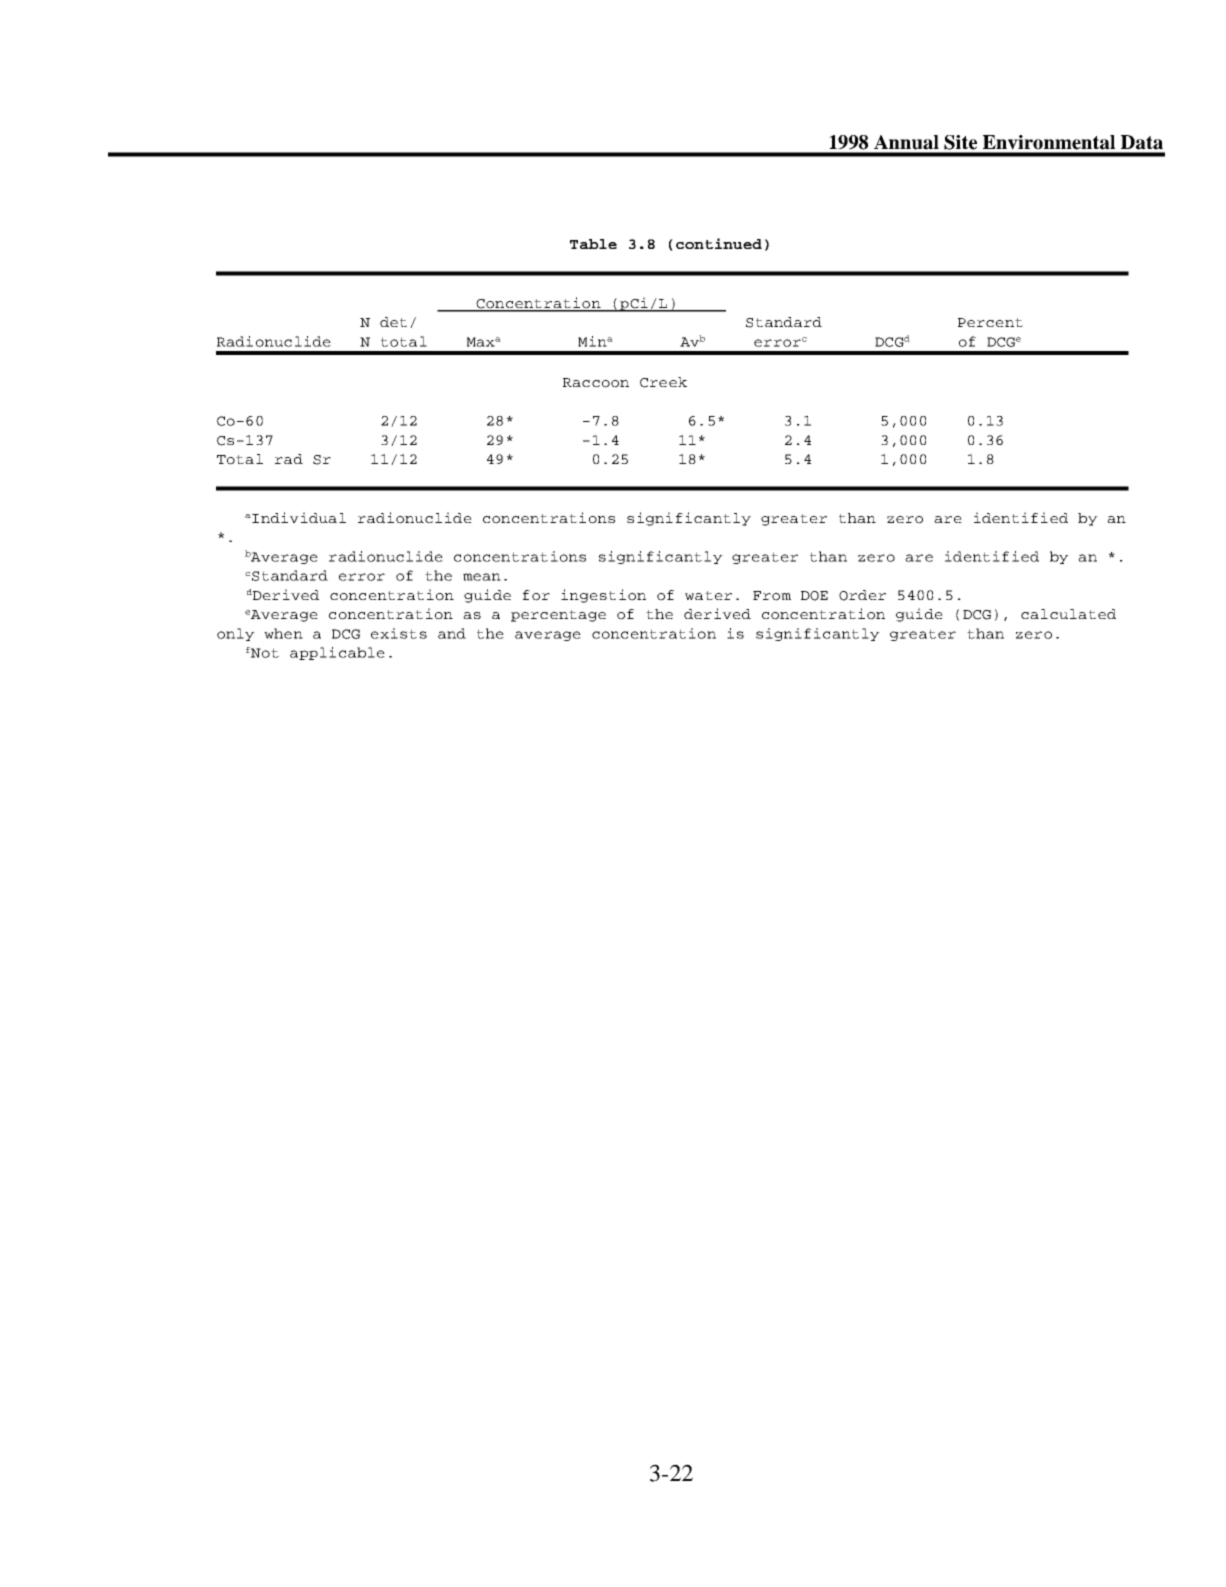 The image size is (1226, 1587). Describe the element at coordinates (719, 243) in the page. I see `continued` at that location.
